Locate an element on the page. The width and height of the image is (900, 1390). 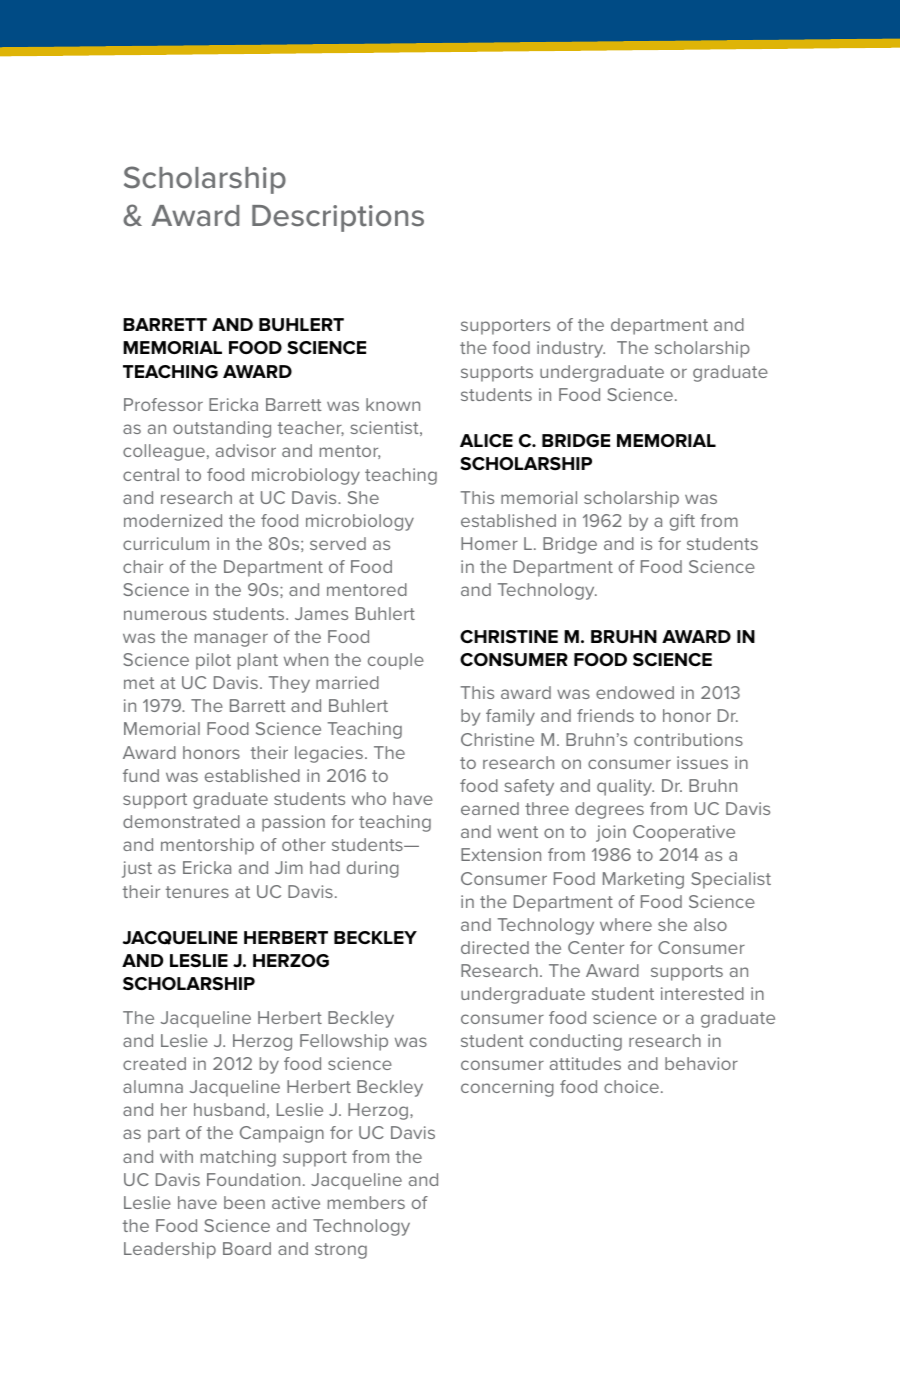
contributions is located at coordinates (688, 739).
